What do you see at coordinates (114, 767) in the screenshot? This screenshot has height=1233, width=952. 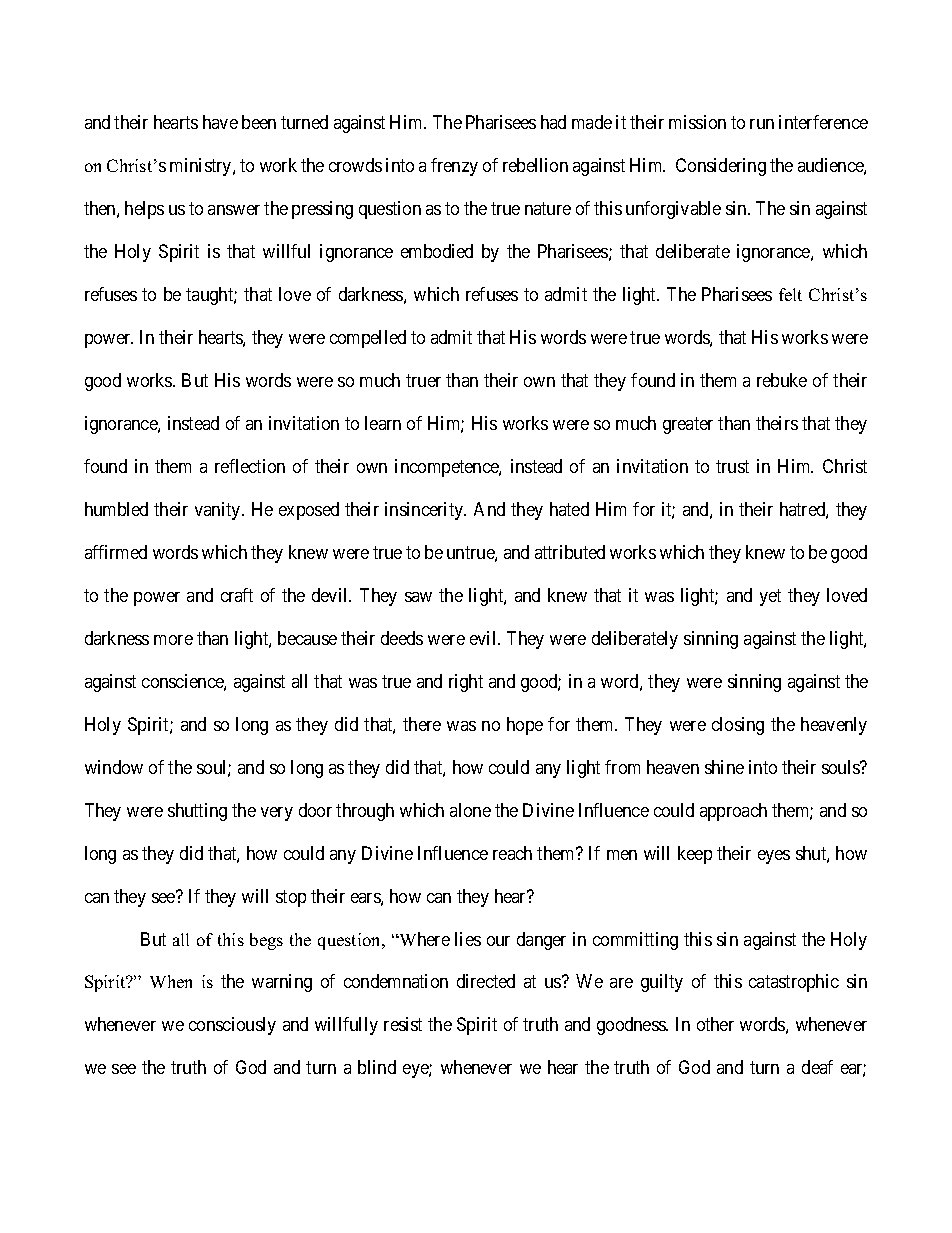 I see `window` at bounding box center [114, 767].
